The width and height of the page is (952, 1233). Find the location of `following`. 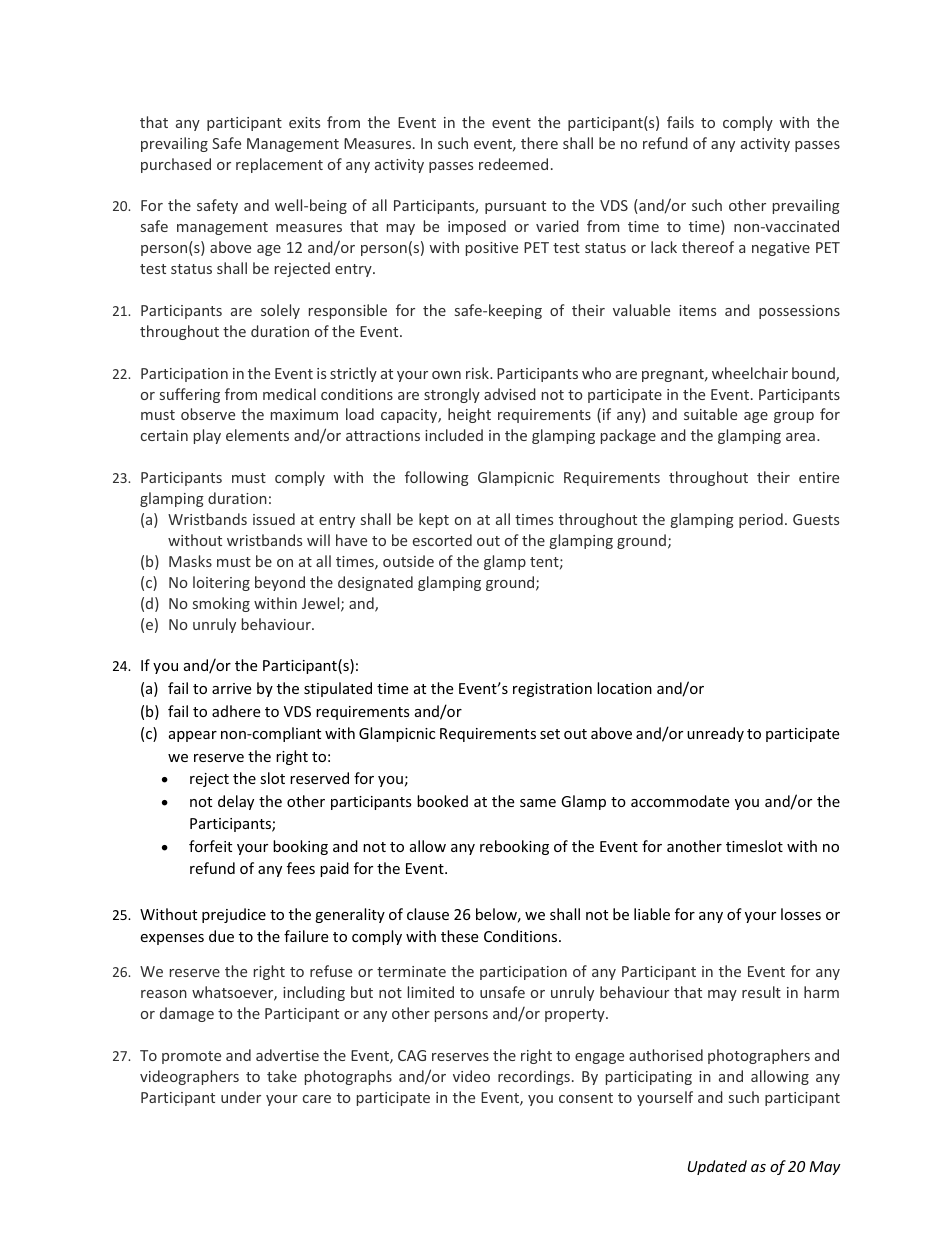

following is located at coordinates (437, 478).
